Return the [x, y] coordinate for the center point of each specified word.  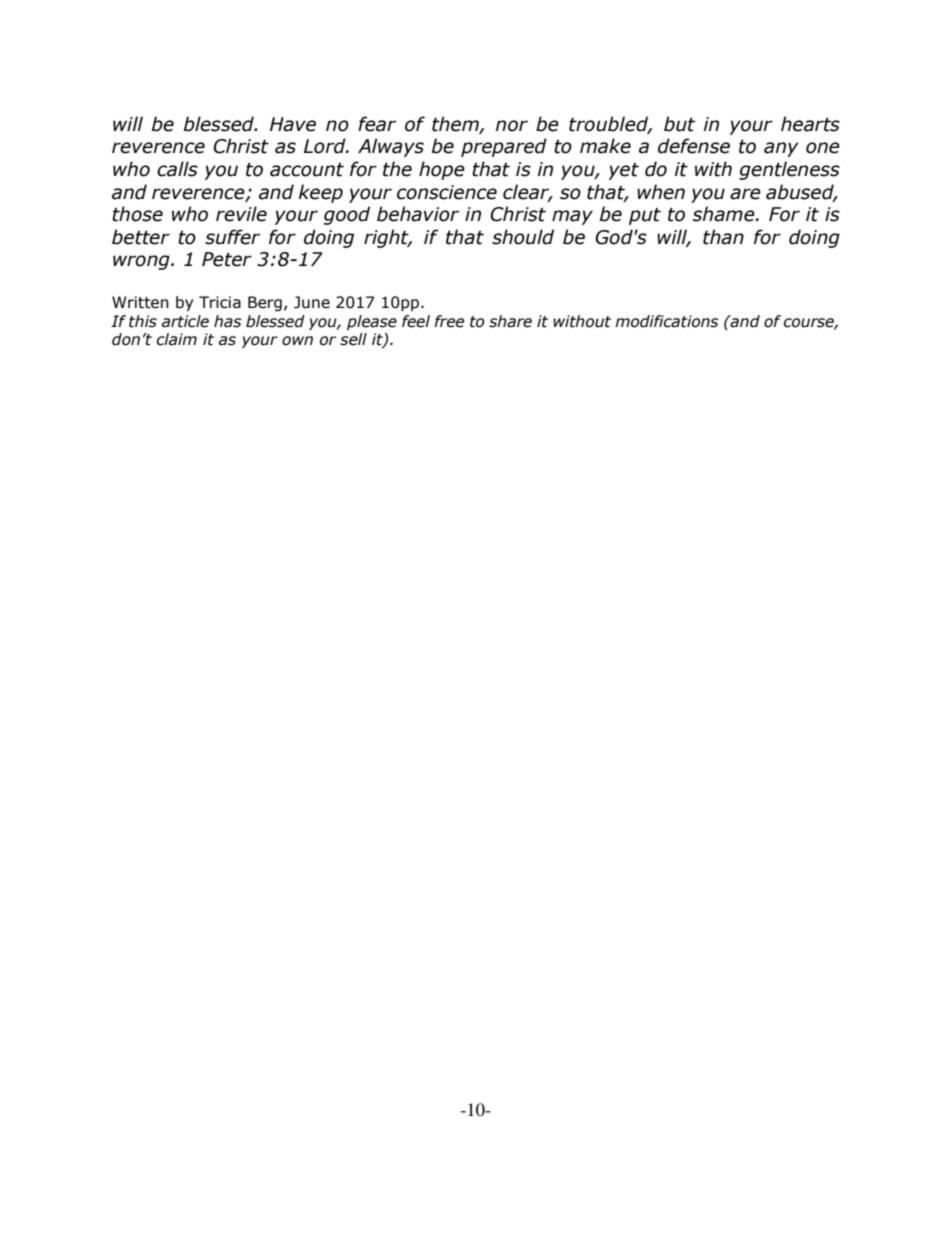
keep [321, 193]
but [679, 124]
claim [177, 339]
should [523, 237]
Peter [227, 259]
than [723, 237]
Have [293, 124]
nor [512, 126]
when [661, 192]
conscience [447, 192]
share [510, 321]
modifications [666, 321]
